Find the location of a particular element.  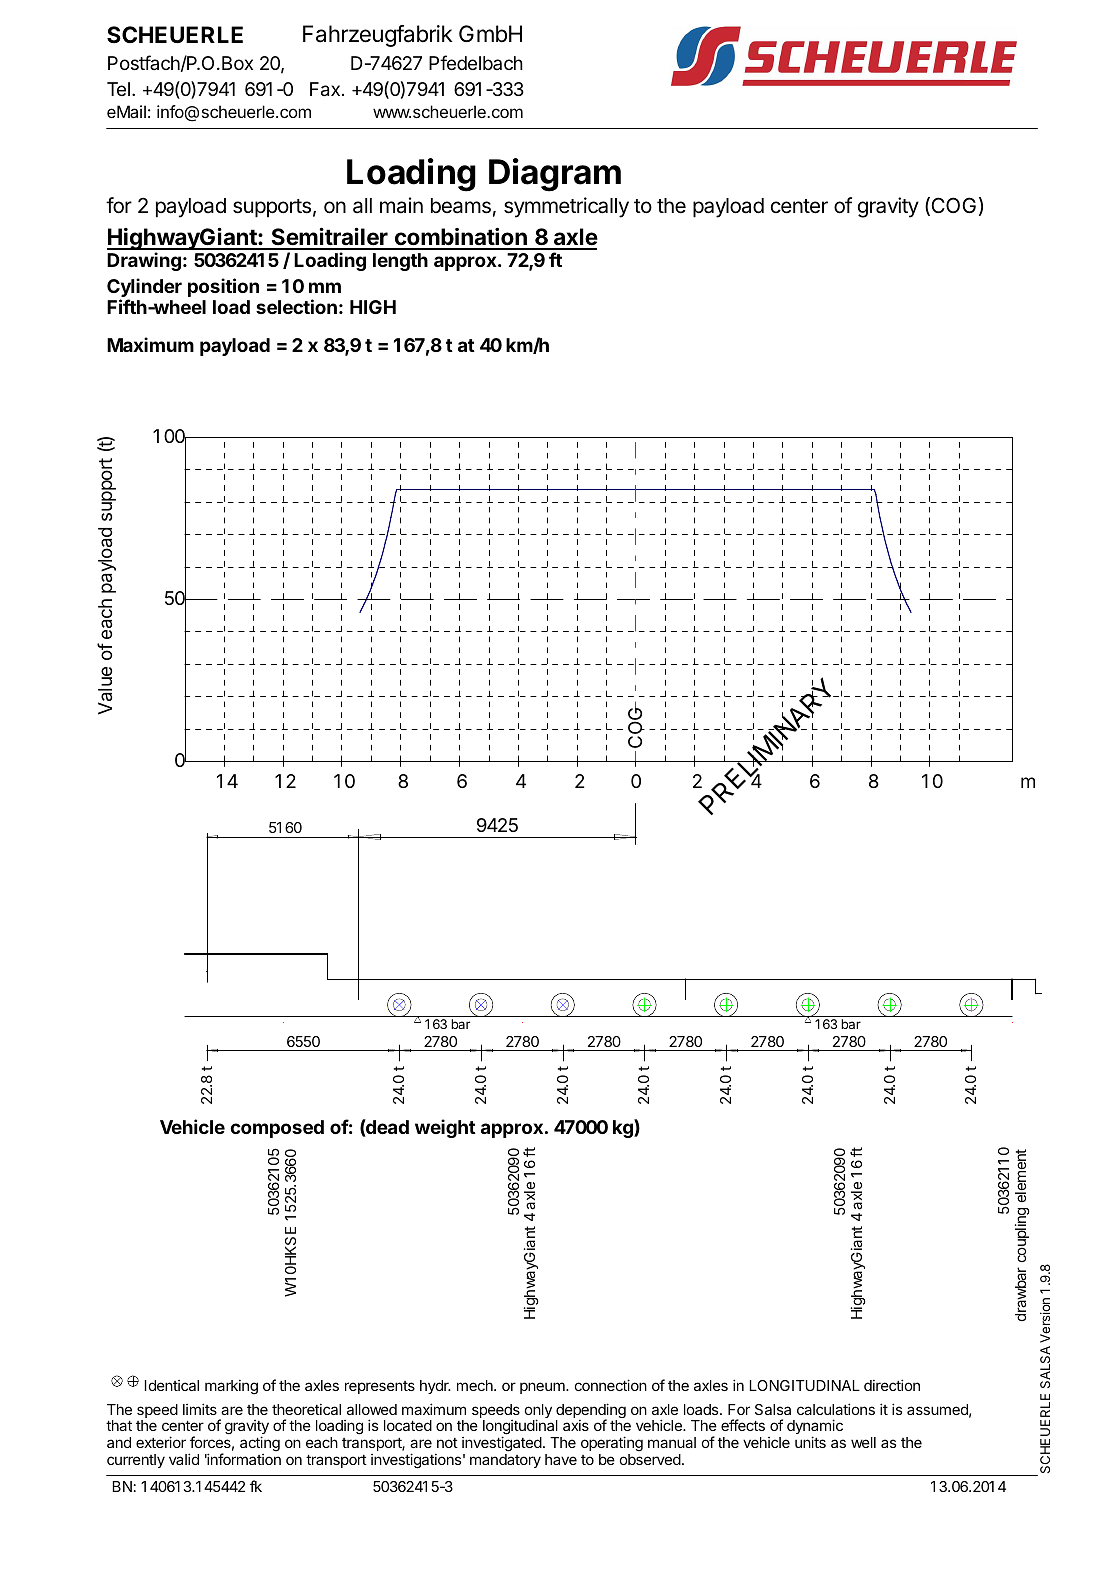

investigated is located at coordinates (502, 1445).
